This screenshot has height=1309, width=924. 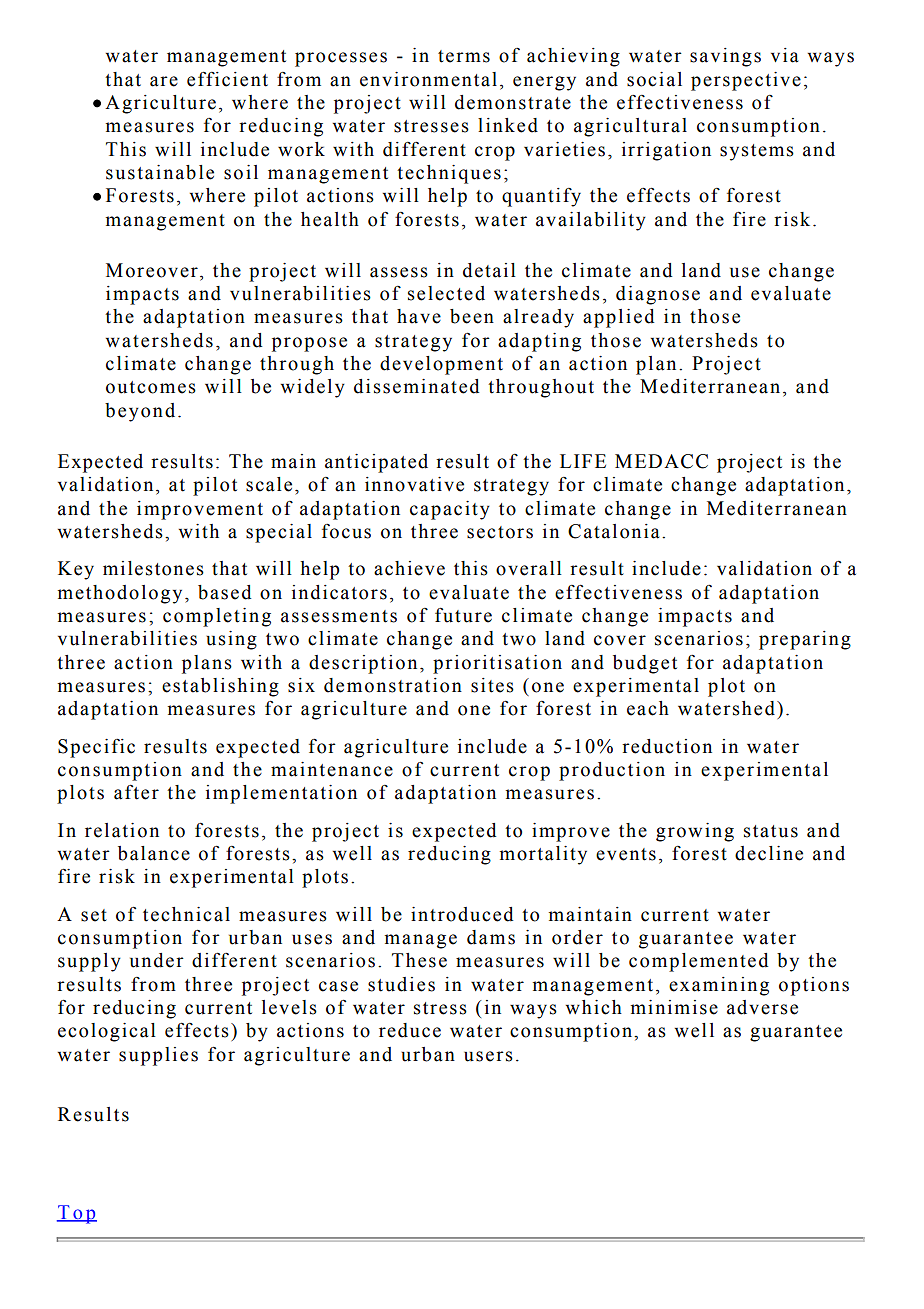 I want to click on preparing, so click(x=805, y=640).
